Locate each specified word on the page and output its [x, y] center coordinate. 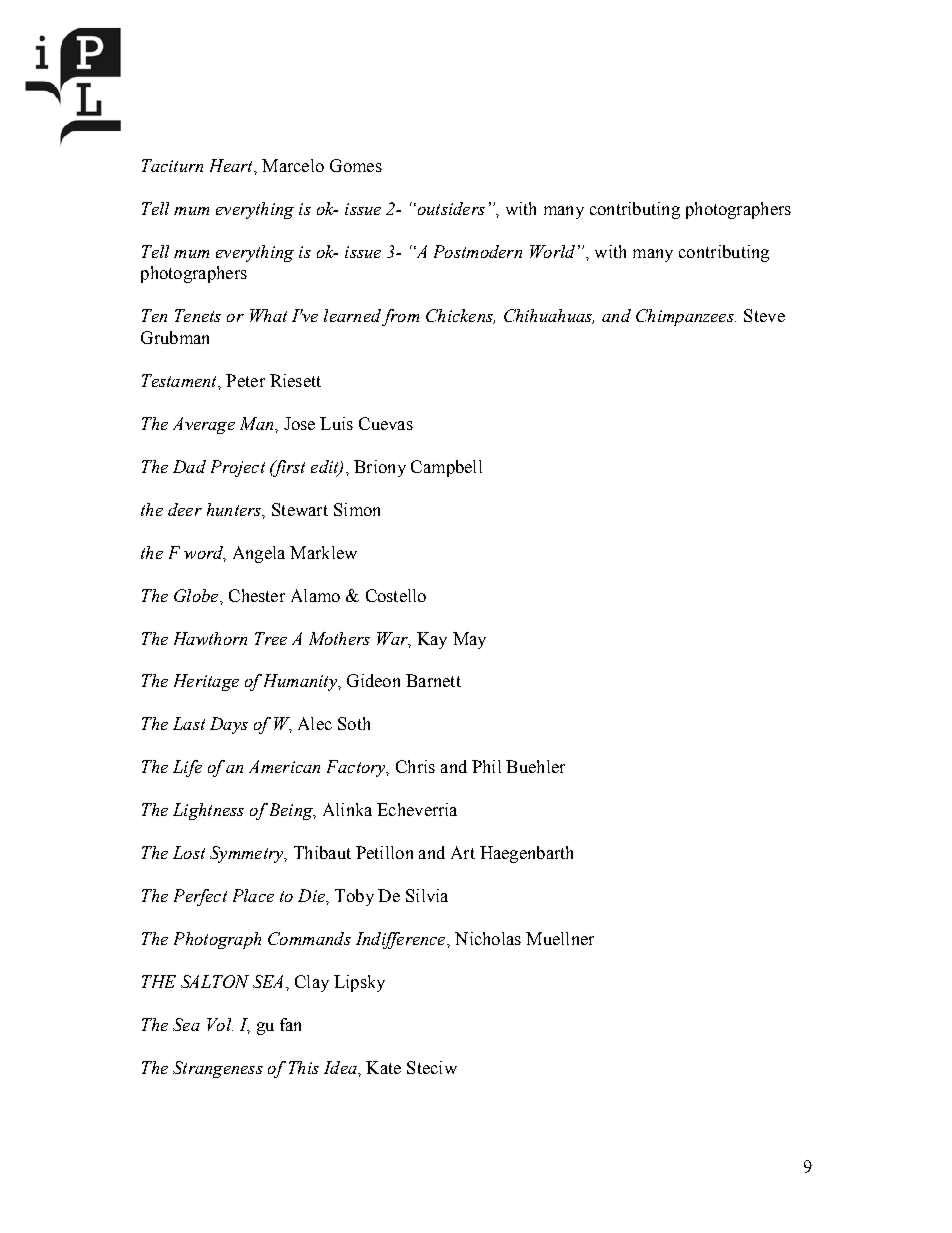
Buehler [535, 766]
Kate [383, 1067]
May [469, 640]
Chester [257, 595]
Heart [232, 165]
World [552, 251]
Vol [220, 1024]
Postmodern [478, 251]
